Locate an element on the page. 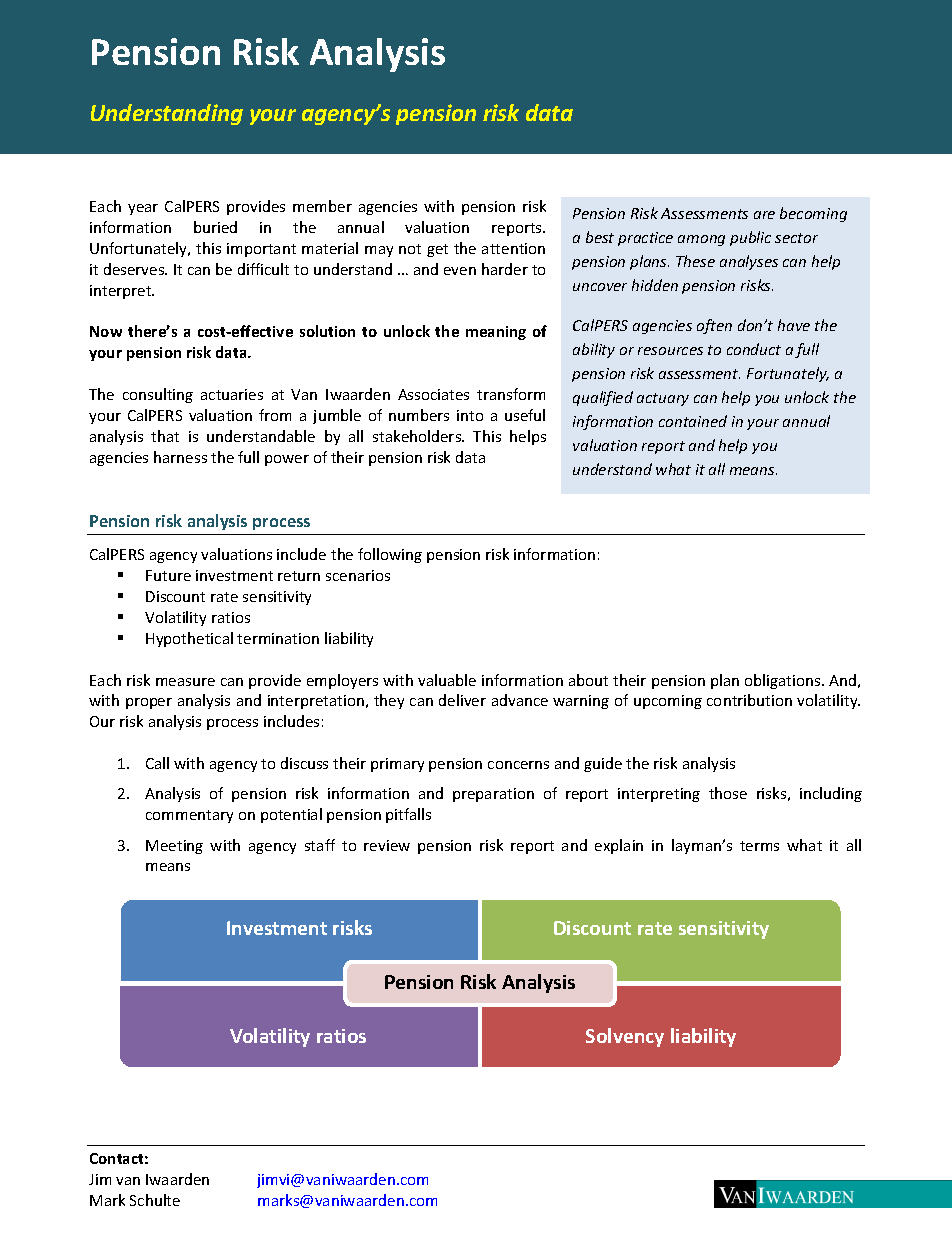 This page has width=952, height=1233. Meeting is located at coordinates (174, 847).
